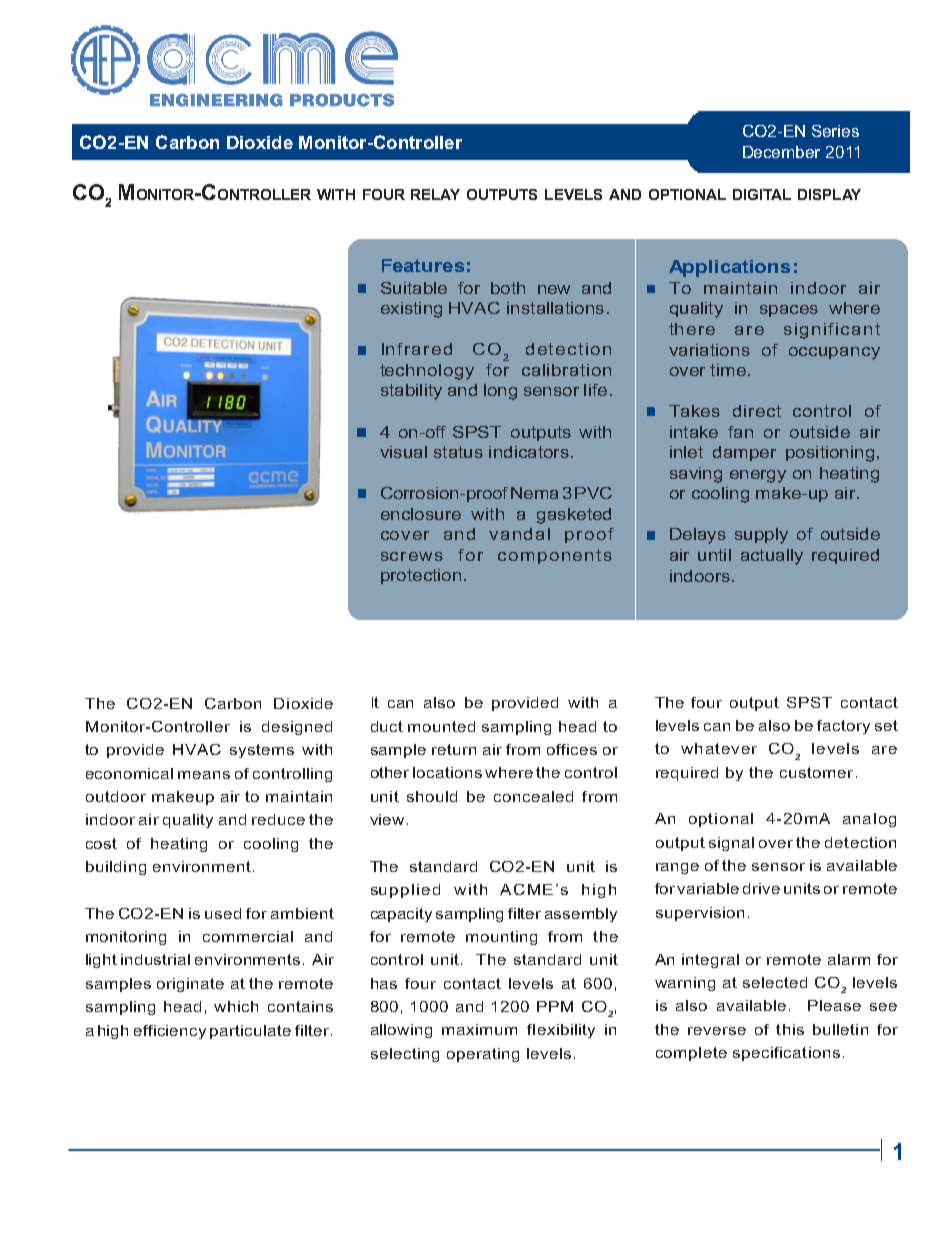 Image resolution: width=952 pixels, height=1233 pixels. Describe the element at coordinates (435, 194) in the document. I see `RELAY` at that location.
